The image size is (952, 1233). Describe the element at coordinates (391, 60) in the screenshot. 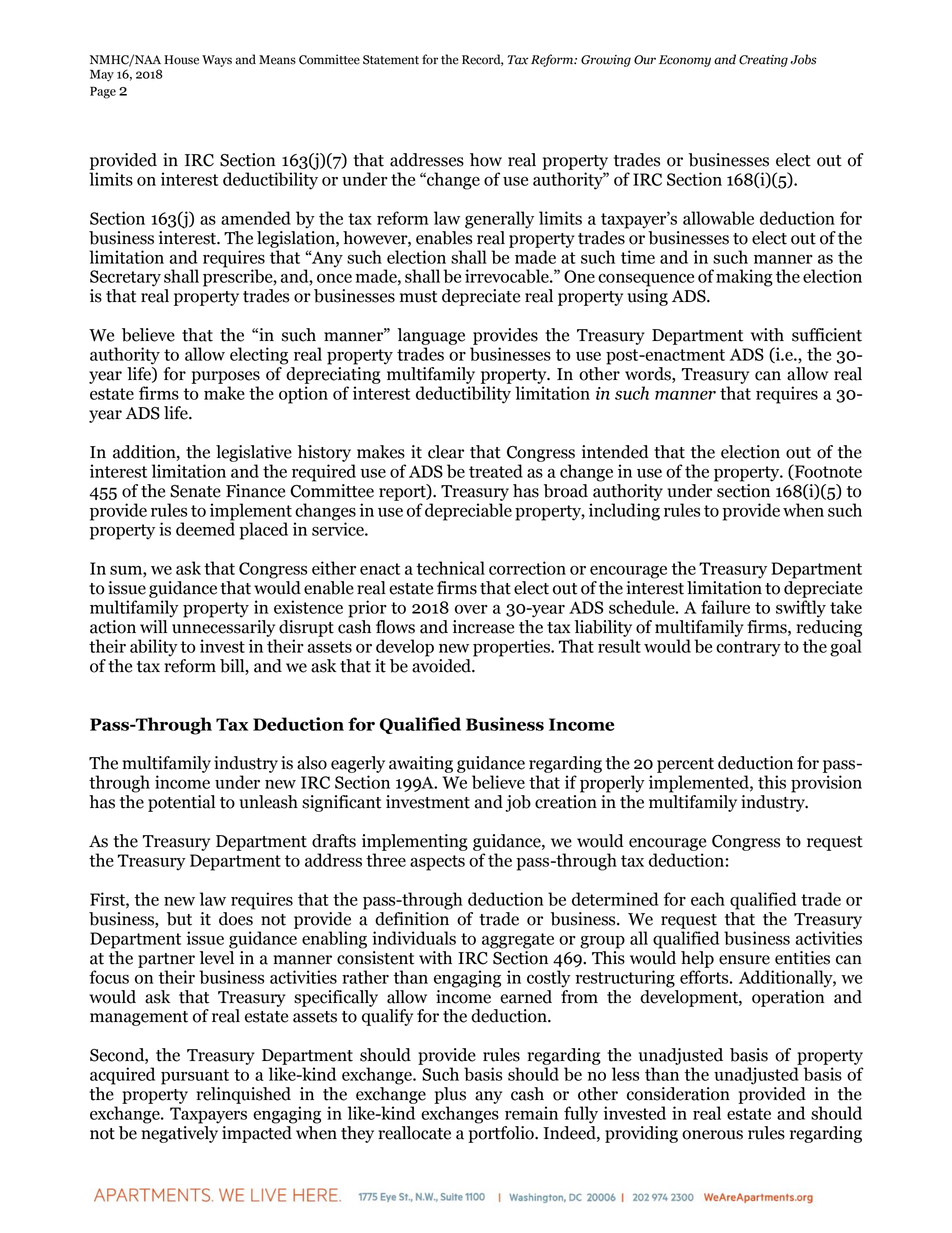

I see `Statement` at that location.
